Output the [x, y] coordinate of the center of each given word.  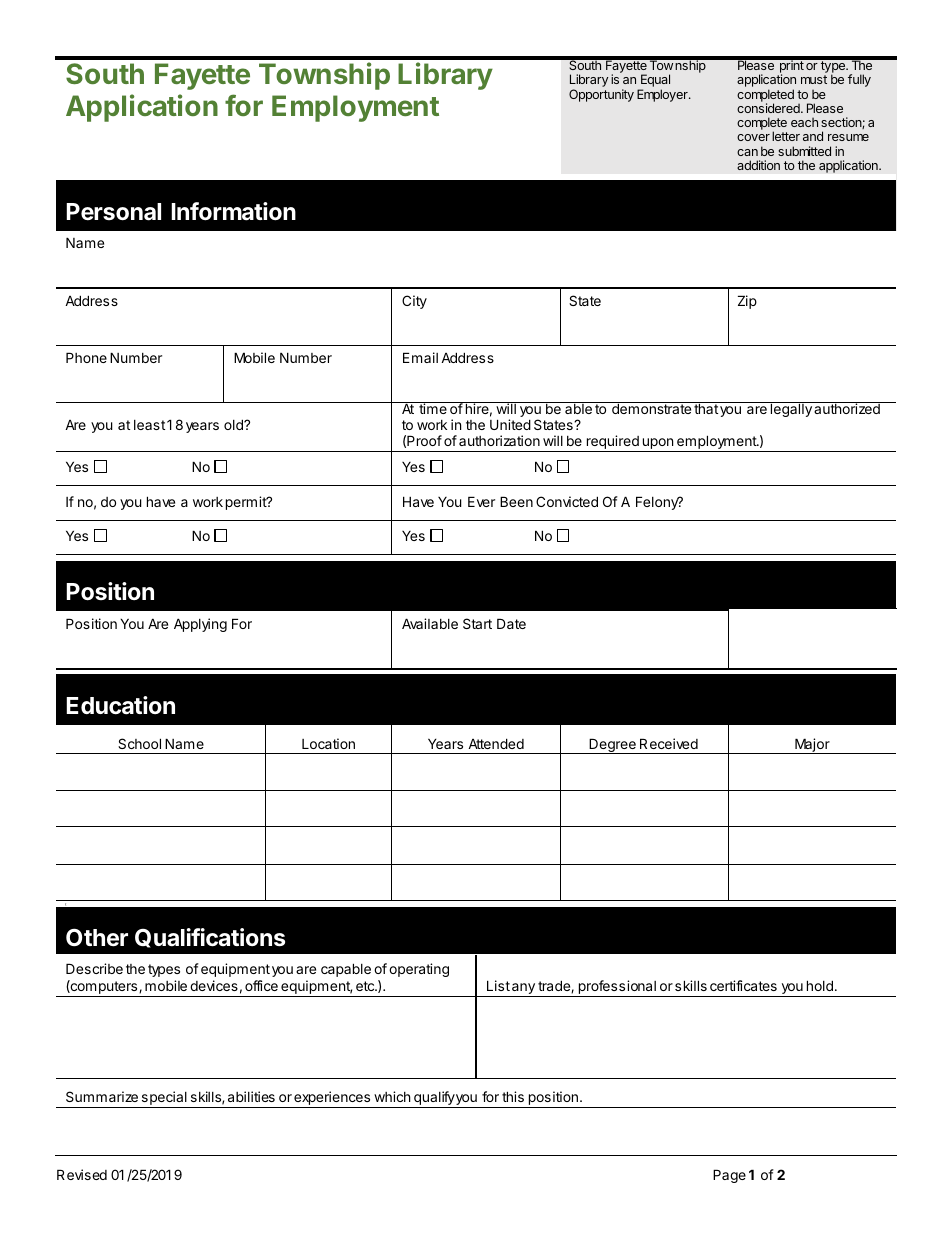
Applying [200, 625]
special [164, 1098]
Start [477, 623]
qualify [434, 1099]
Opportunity [601, 95]
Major [812, 746]
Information [233, 211]
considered [769, 108]
